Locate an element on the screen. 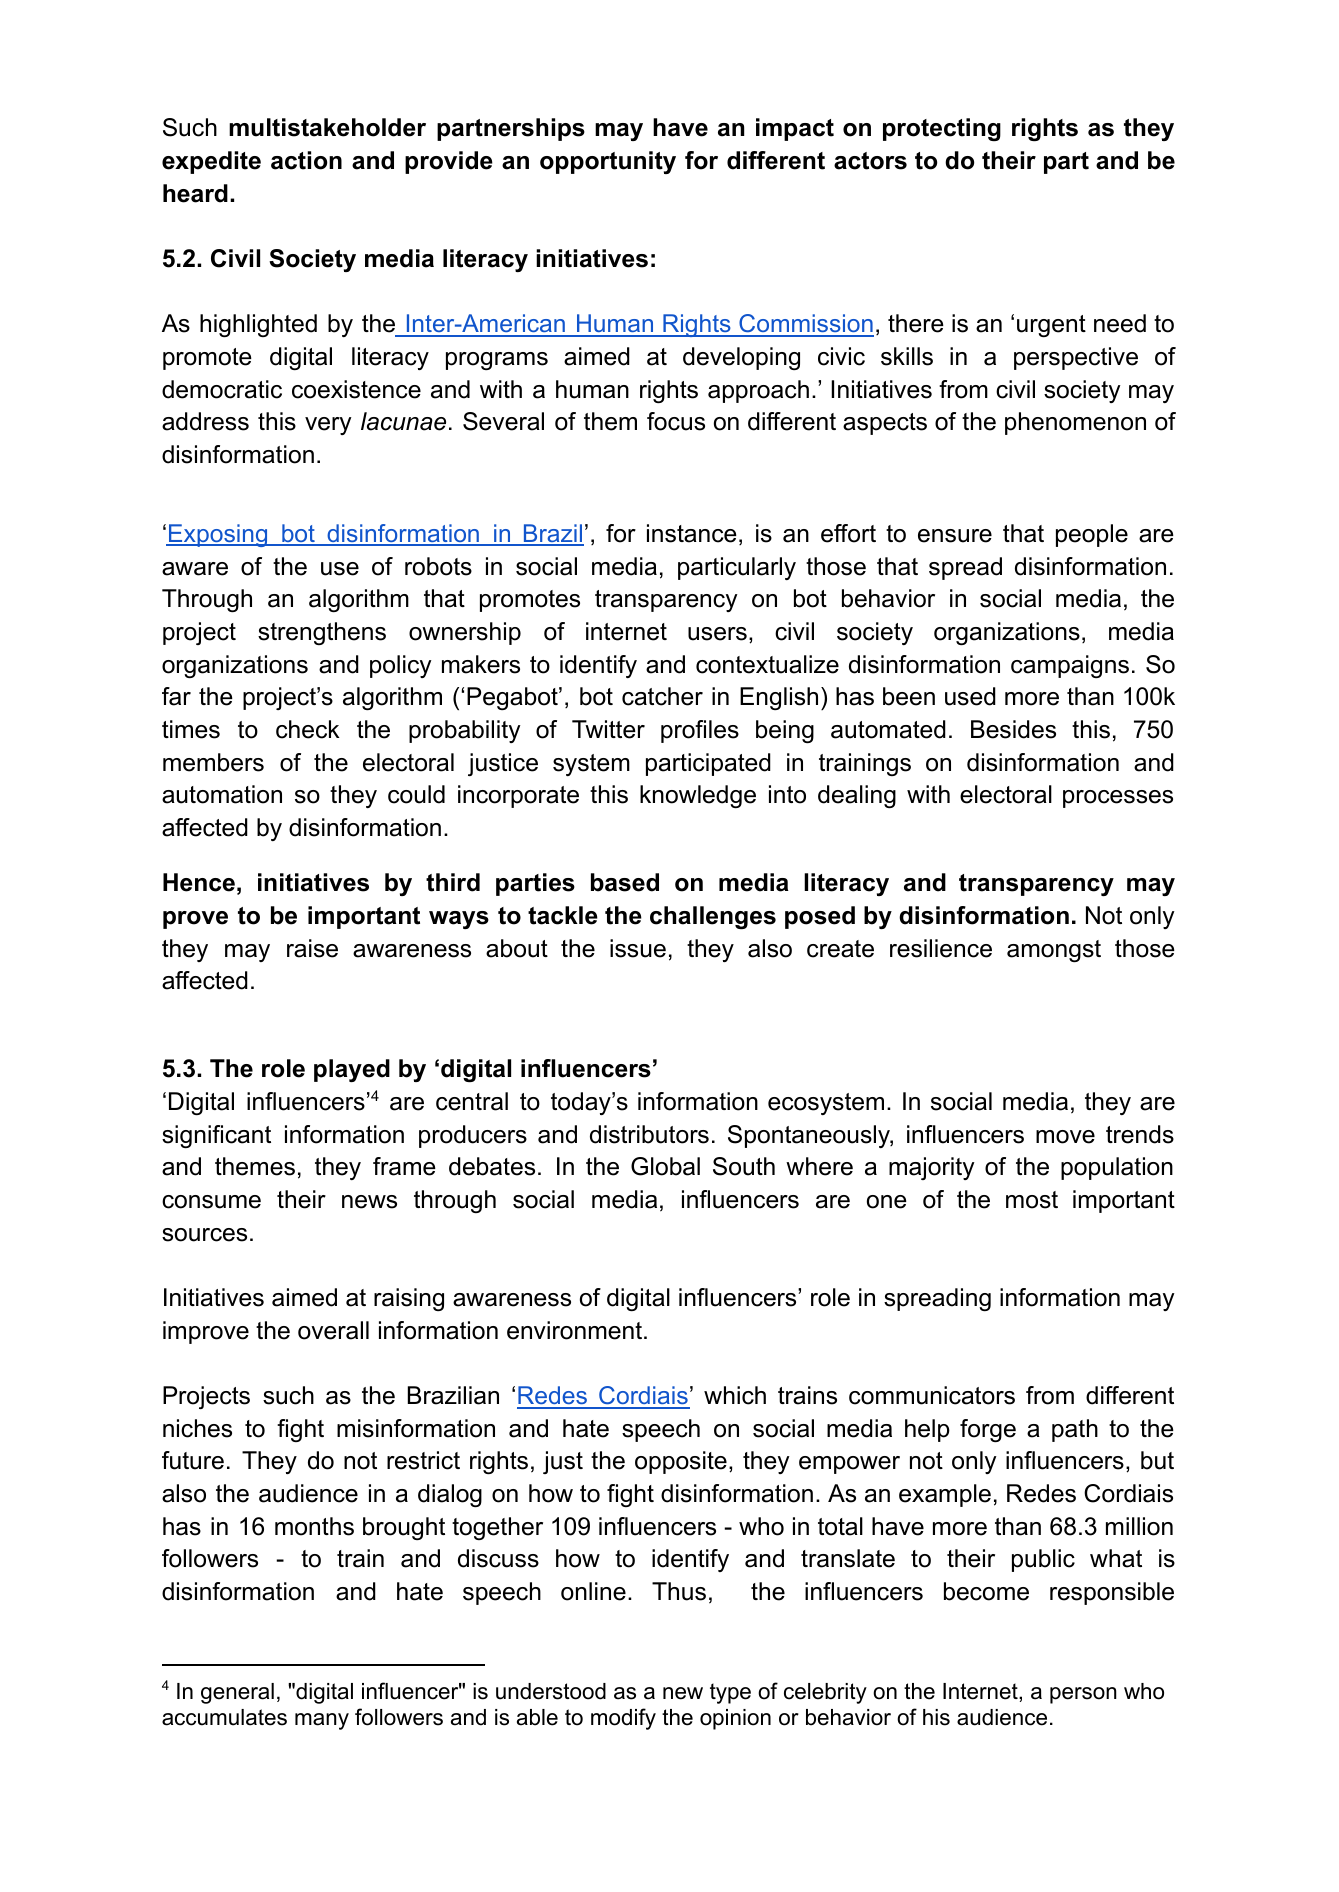  focus is located at coordinates (676, 421).
